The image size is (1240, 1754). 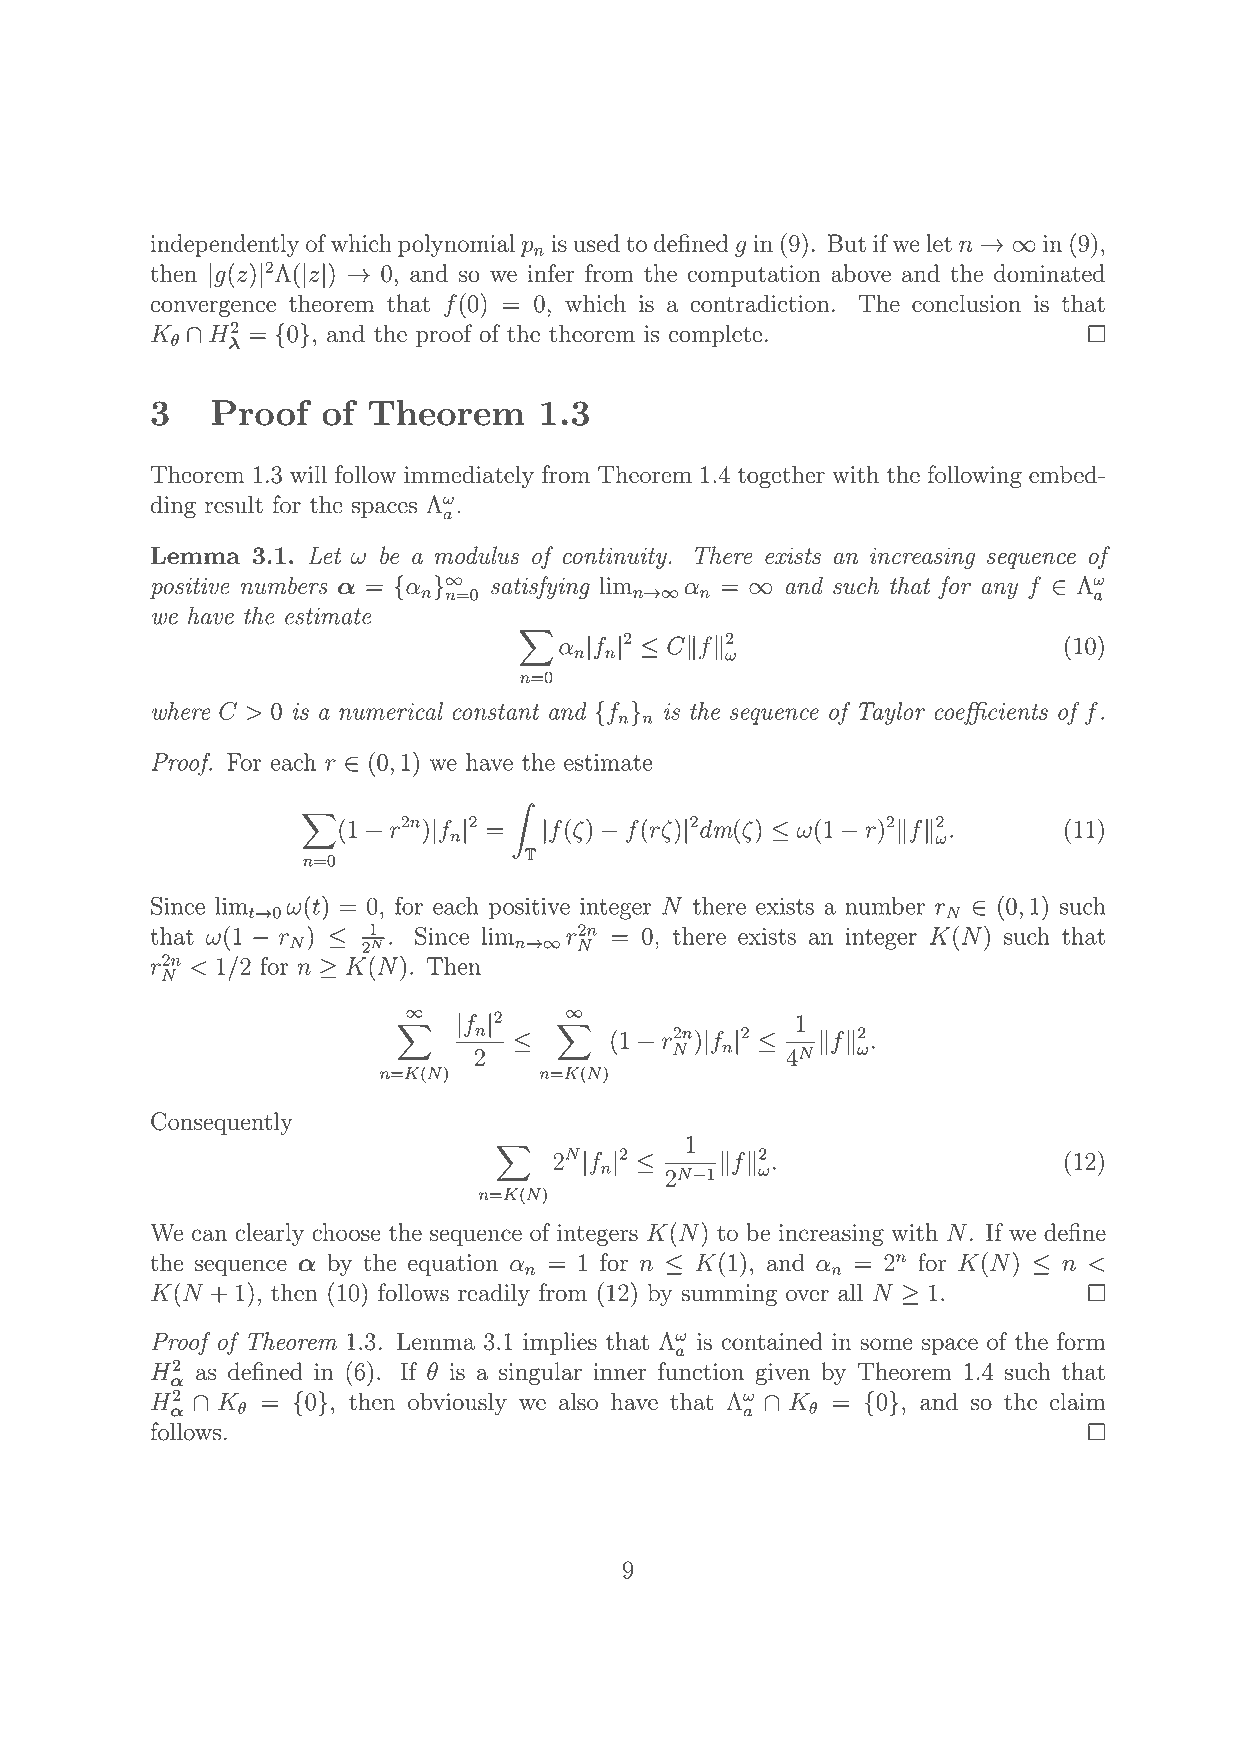 What do you see at coordinates (620, 1372) in the screenshot?
I see `inner` at bounding box center [620, 1372].
